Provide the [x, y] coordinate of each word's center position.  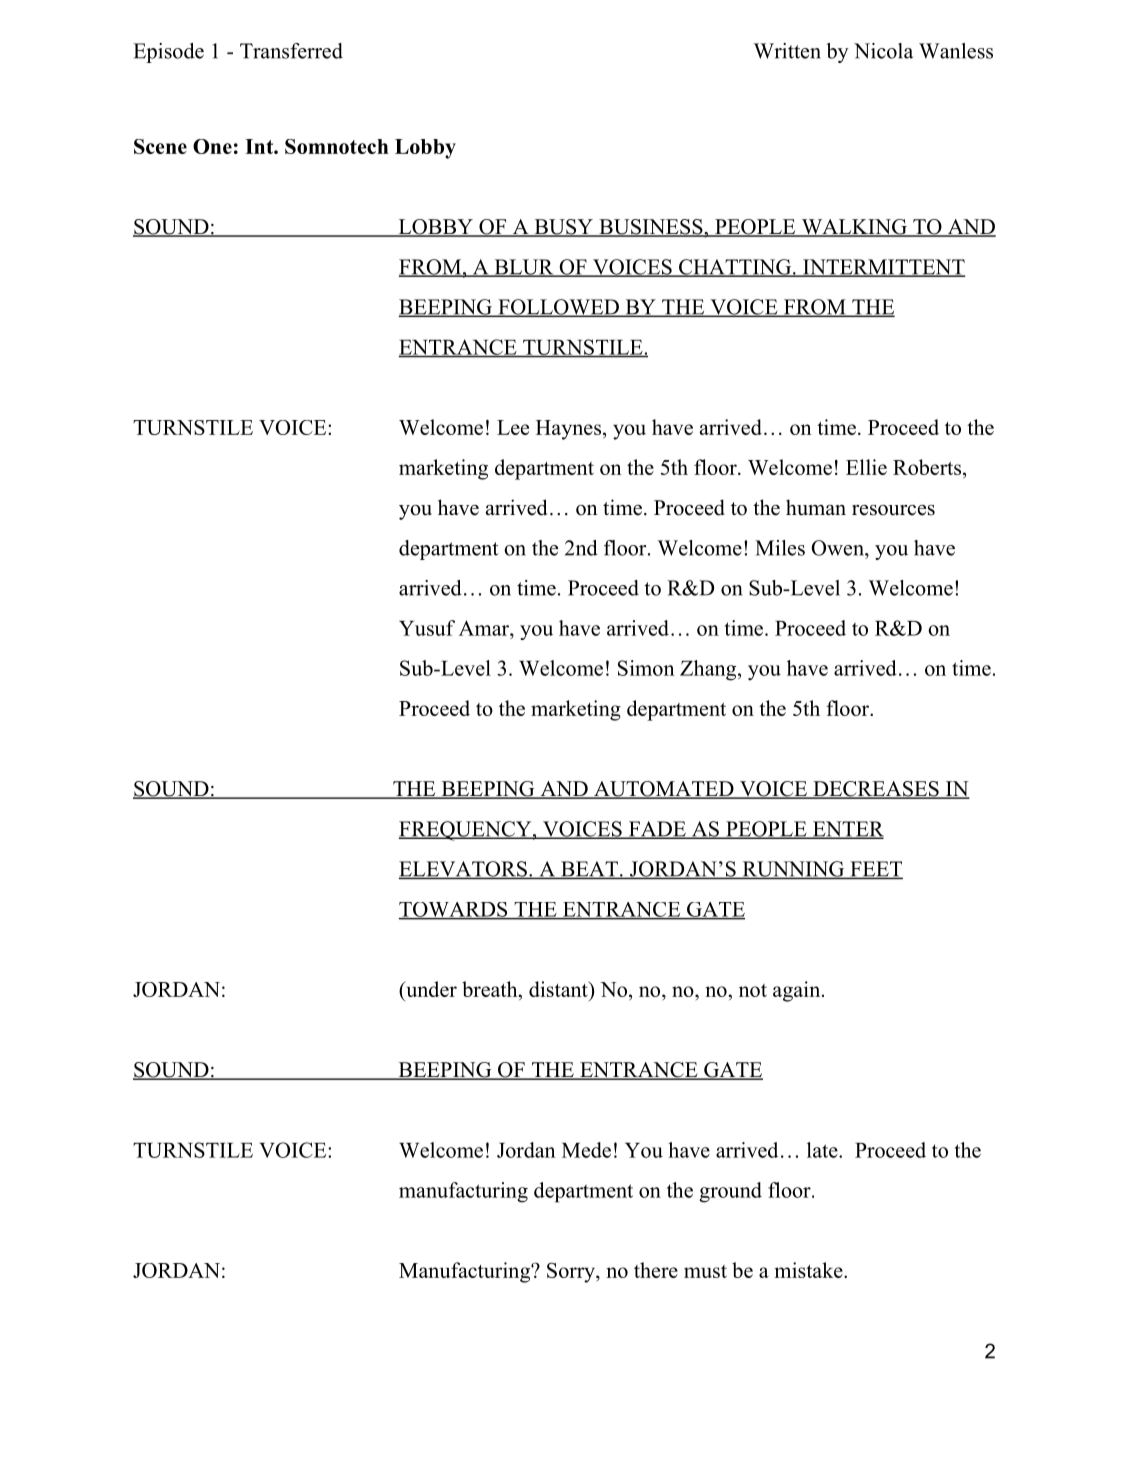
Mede [586, 1150]
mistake [810, 1270]
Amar [485, 628]
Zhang [708, 670]
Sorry [572, 1272]
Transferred [291, 51]
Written [787, 51]
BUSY [563, 228]
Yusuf [427, 628]
